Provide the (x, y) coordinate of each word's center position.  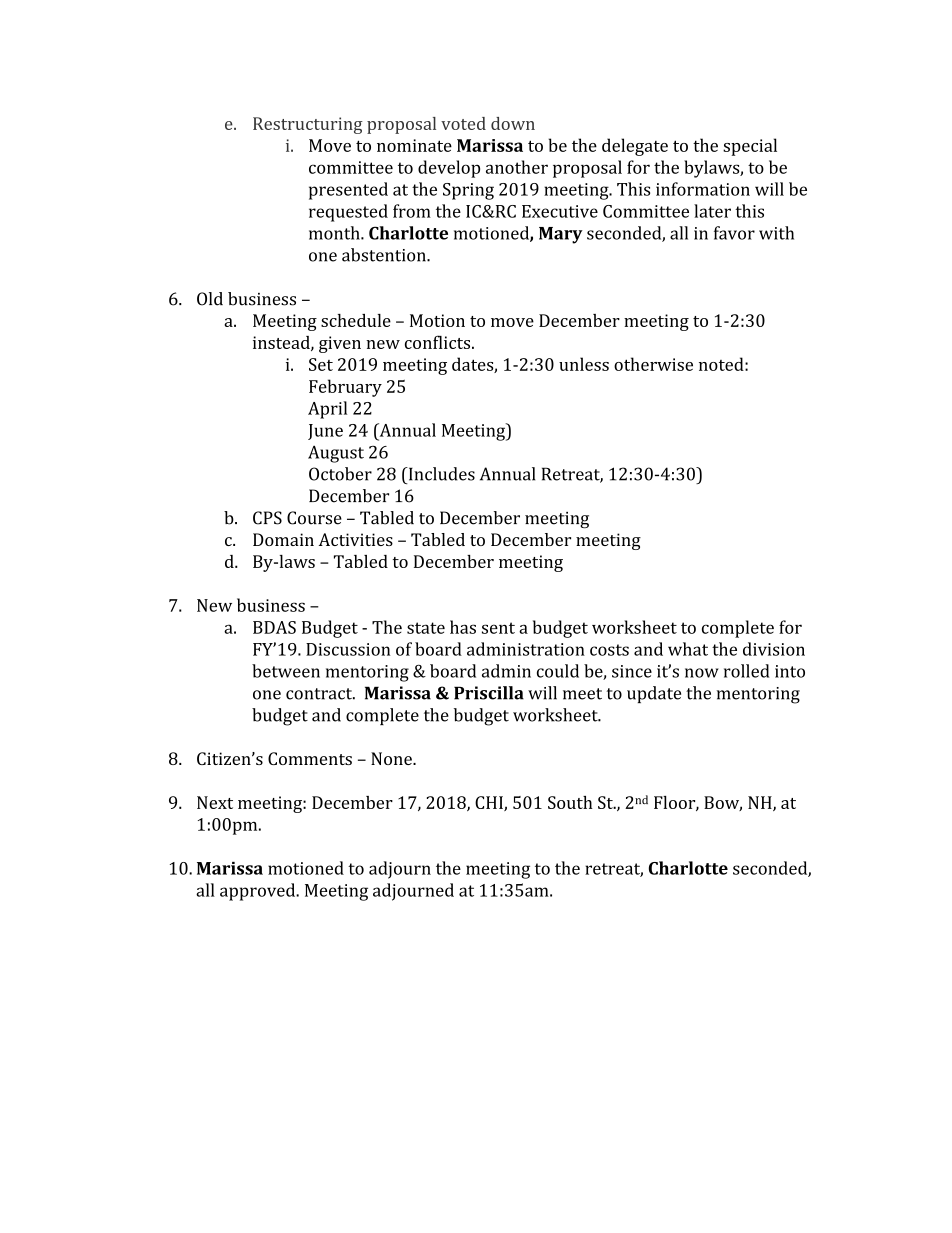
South (570, 802)
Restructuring (308, 125)
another (517, 167)
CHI (490, 803)
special (750, 147)
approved (259, 892)
